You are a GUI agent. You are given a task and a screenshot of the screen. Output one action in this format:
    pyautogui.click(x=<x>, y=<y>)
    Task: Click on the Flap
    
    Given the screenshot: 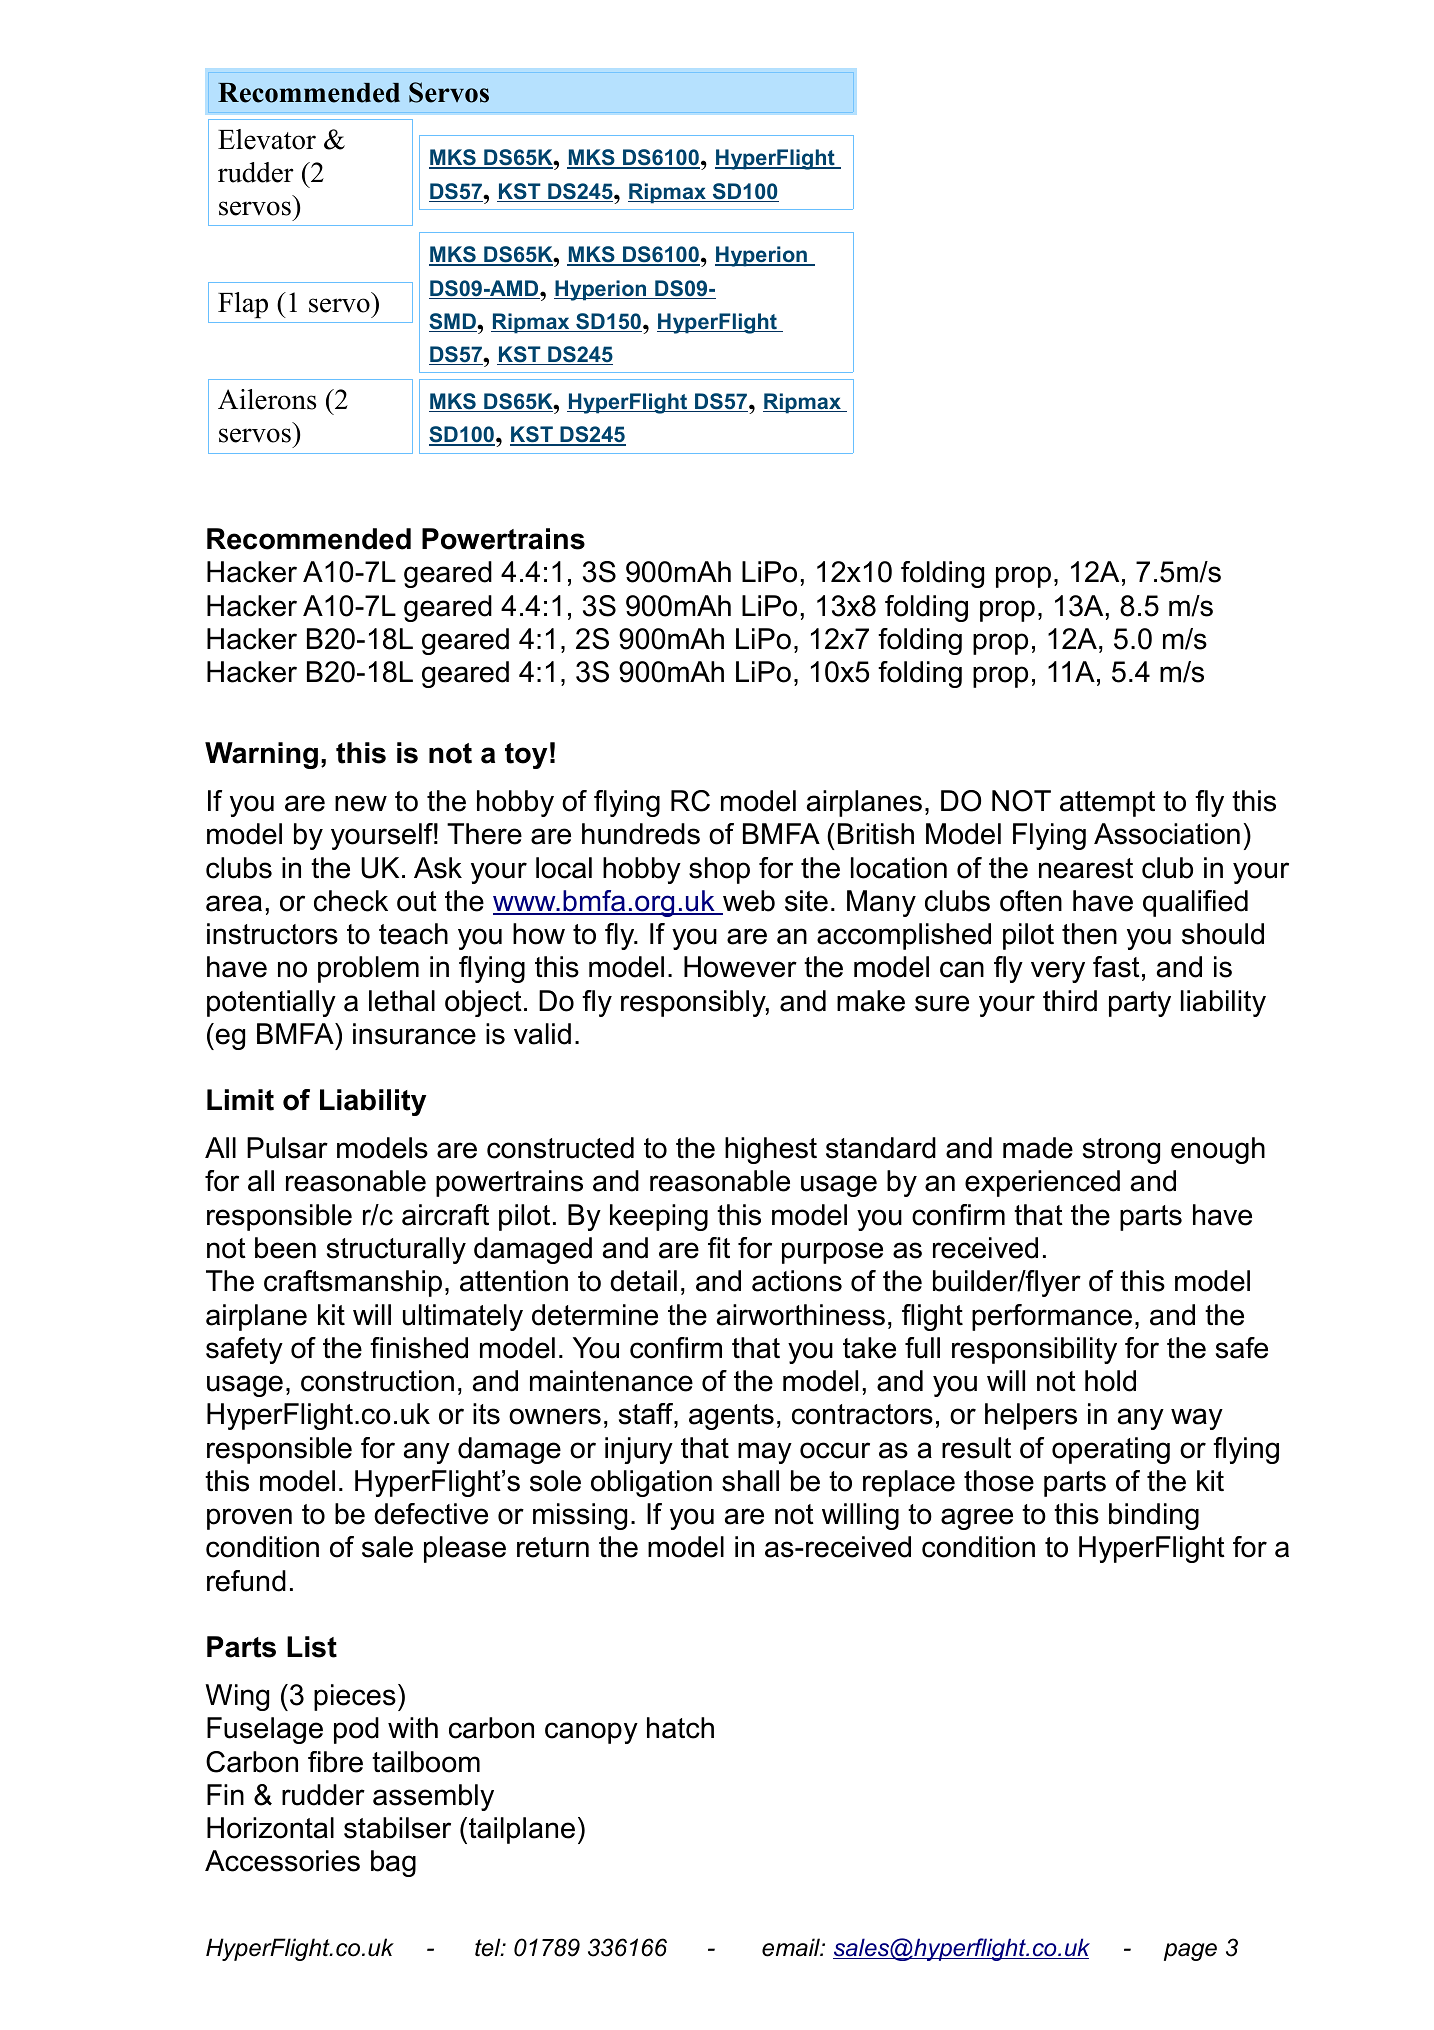 What is the action you would take?
    pyautogui.click(x=243, y=305)
